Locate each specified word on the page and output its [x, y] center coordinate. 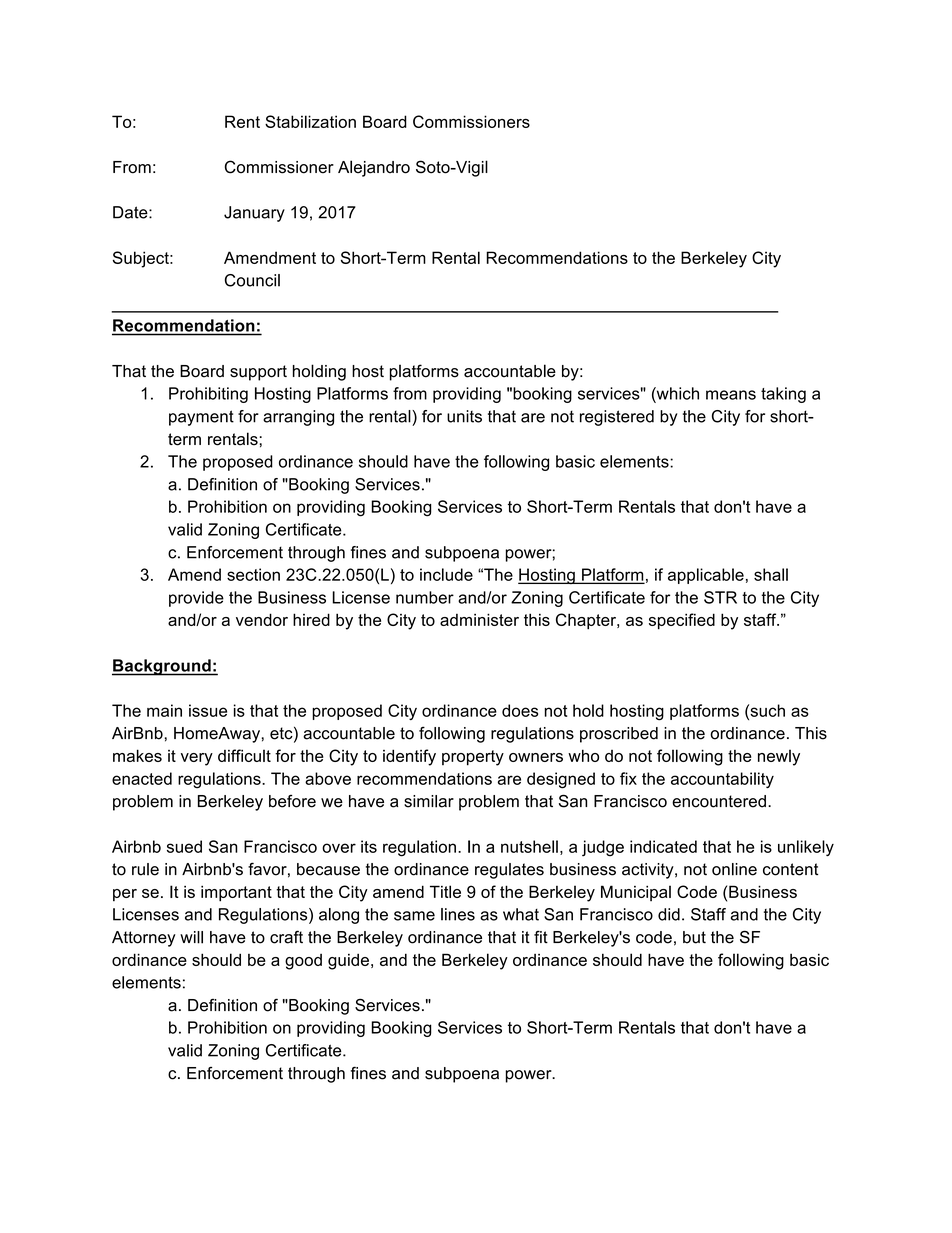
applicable [706, 576]
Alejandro [374, 168]
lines [458, 914]
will [191, 937]
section [253, 574]
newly [779, 757]
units [464, 416]
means [731, 395]
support [258, 373]
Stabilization [310, 121]
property [473, 758]
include [446, 574]
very [197, 759]
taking [783, 395]
